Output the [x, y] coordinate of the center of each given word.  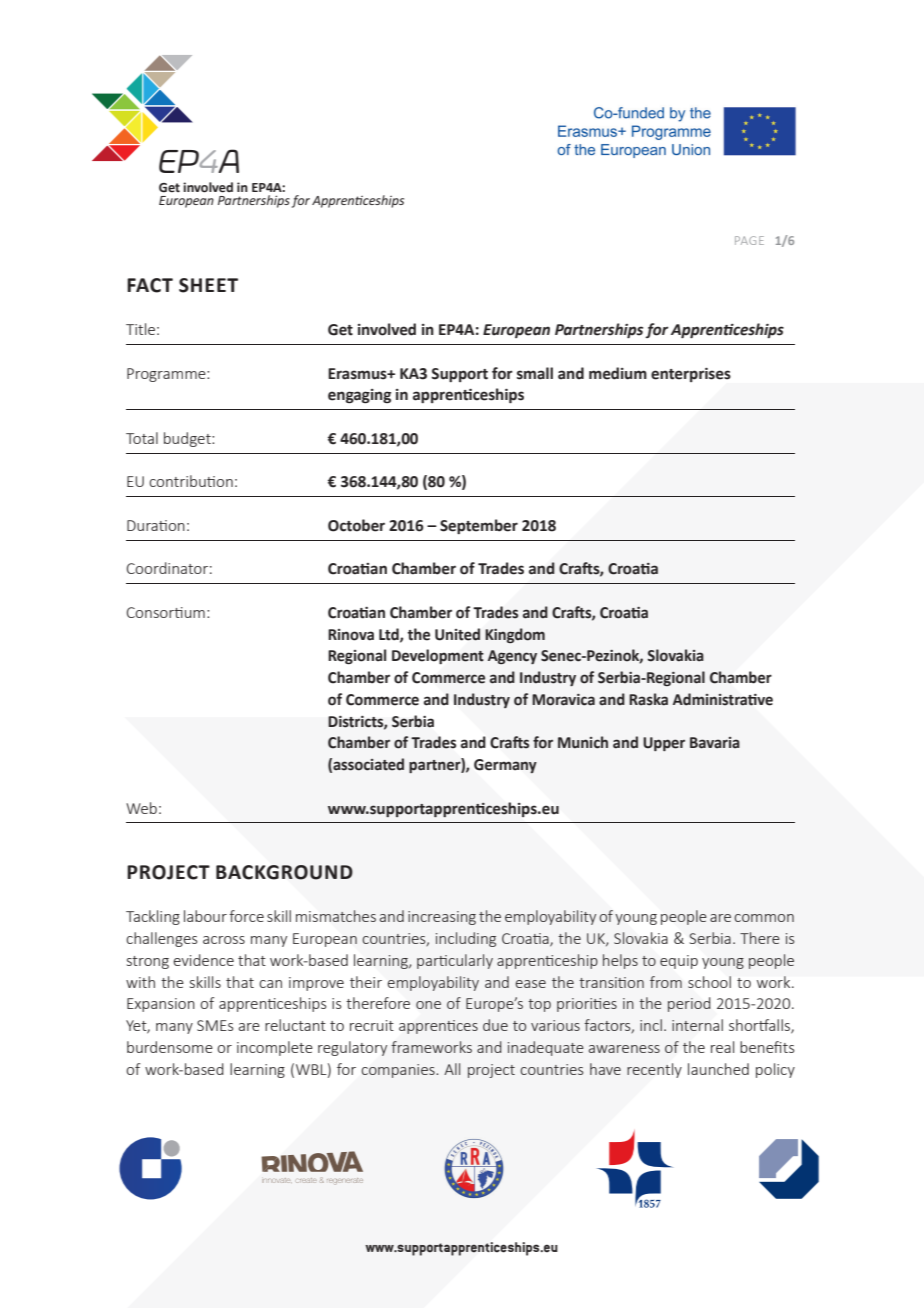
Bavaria [715, 743]
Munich [583, 742]
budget [188, 439]
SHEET [208, 285]
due [495, 1025]
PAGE [749, 240]
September [479, 526]
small [535, 373]
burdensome [170, 1047]
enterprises [691, 375]
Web [141, 808]
